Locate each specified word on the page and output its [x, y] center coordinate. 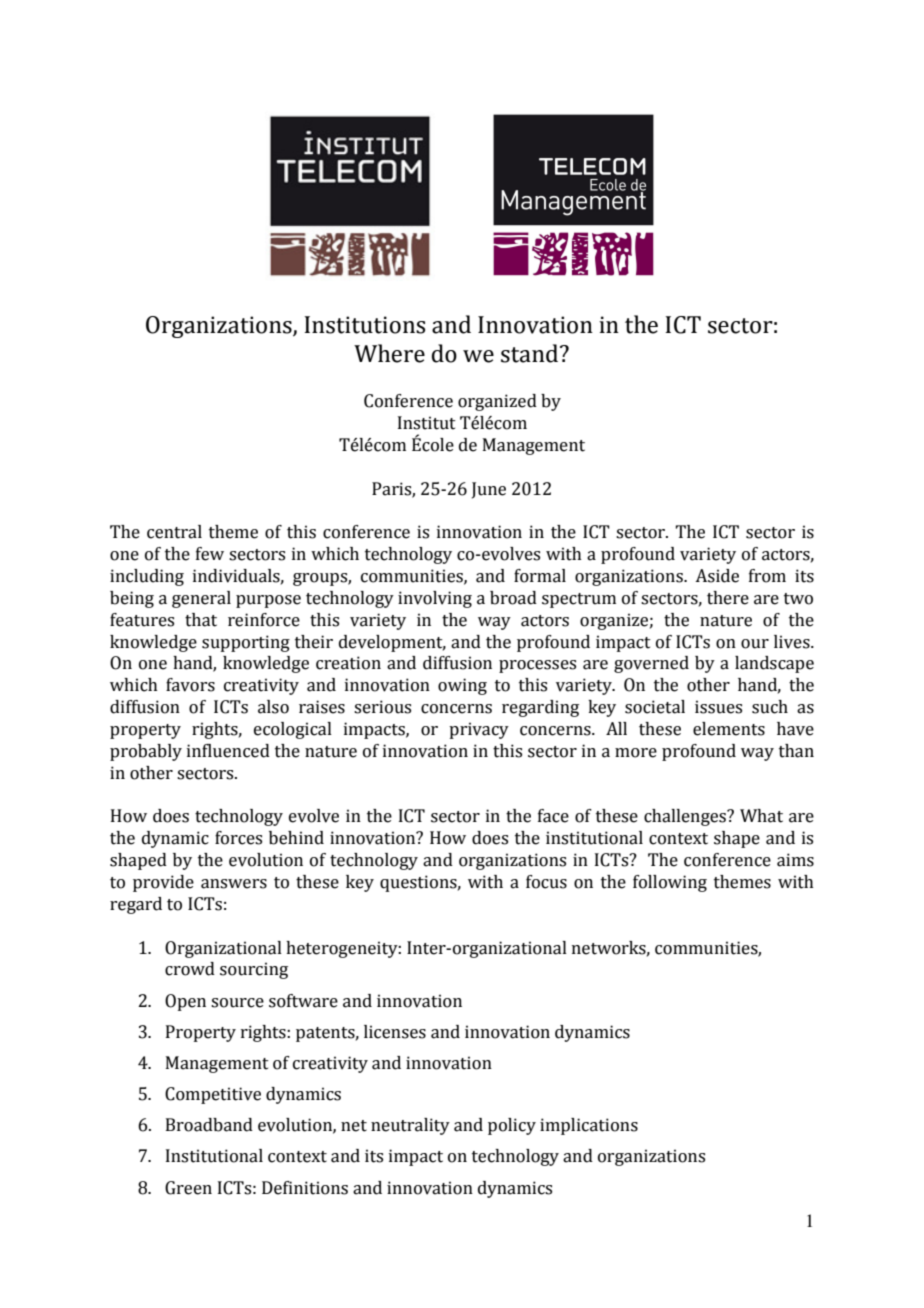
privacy [479, 730]
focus [546, 882]
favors [190, 685]
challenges [686, 817]
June [489, 490]
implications [589, 1126]
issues [718, 707]
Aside [717, 576]
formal [540, 576]
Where [389, 353]
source [237, 1003]
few [210, 554]
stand [531, 353]
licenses [395, 1032]
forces [238, 838]
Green [188, 1188]
